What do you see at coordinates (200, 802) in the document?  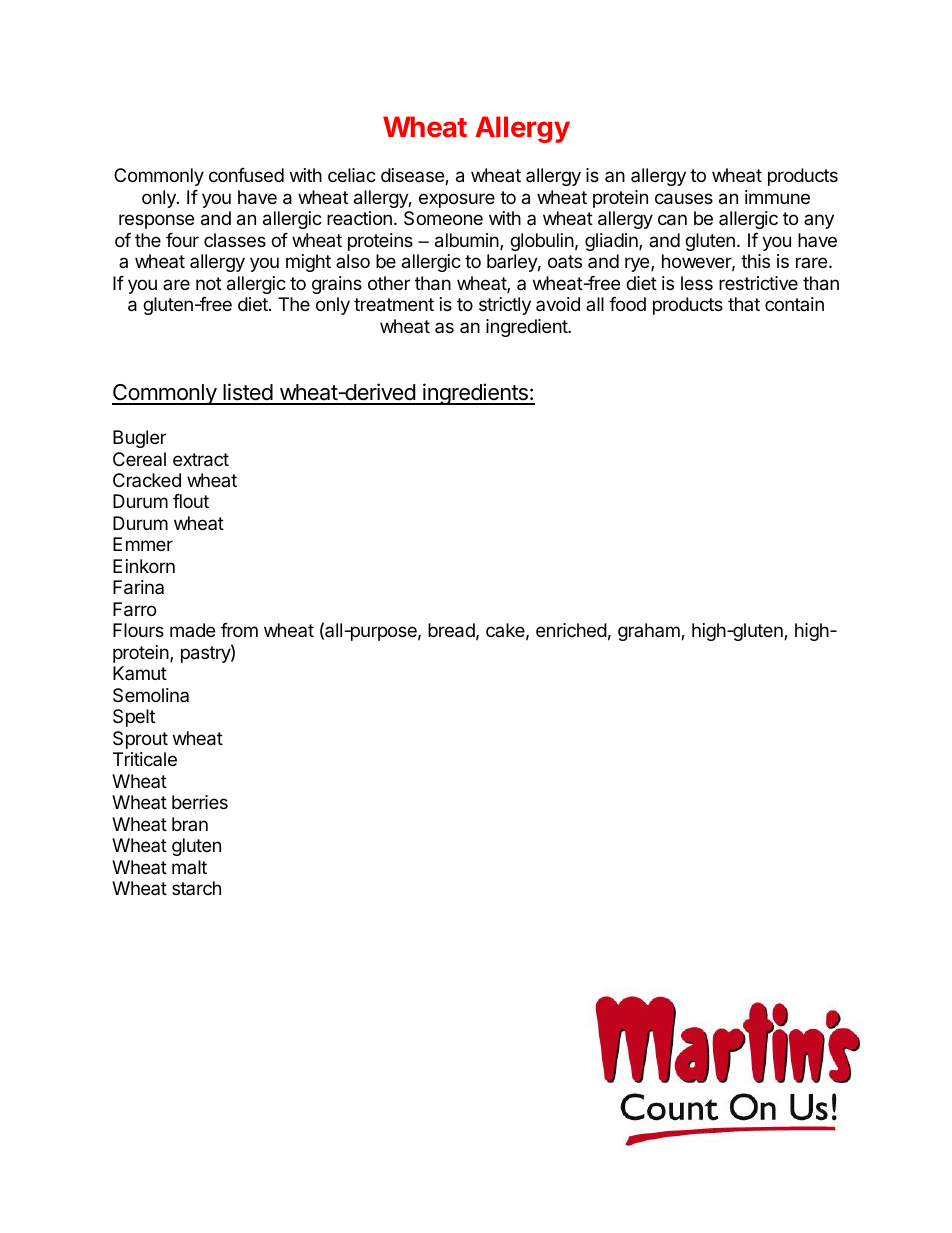 I see `berries` at bounding box center [200, 802].
